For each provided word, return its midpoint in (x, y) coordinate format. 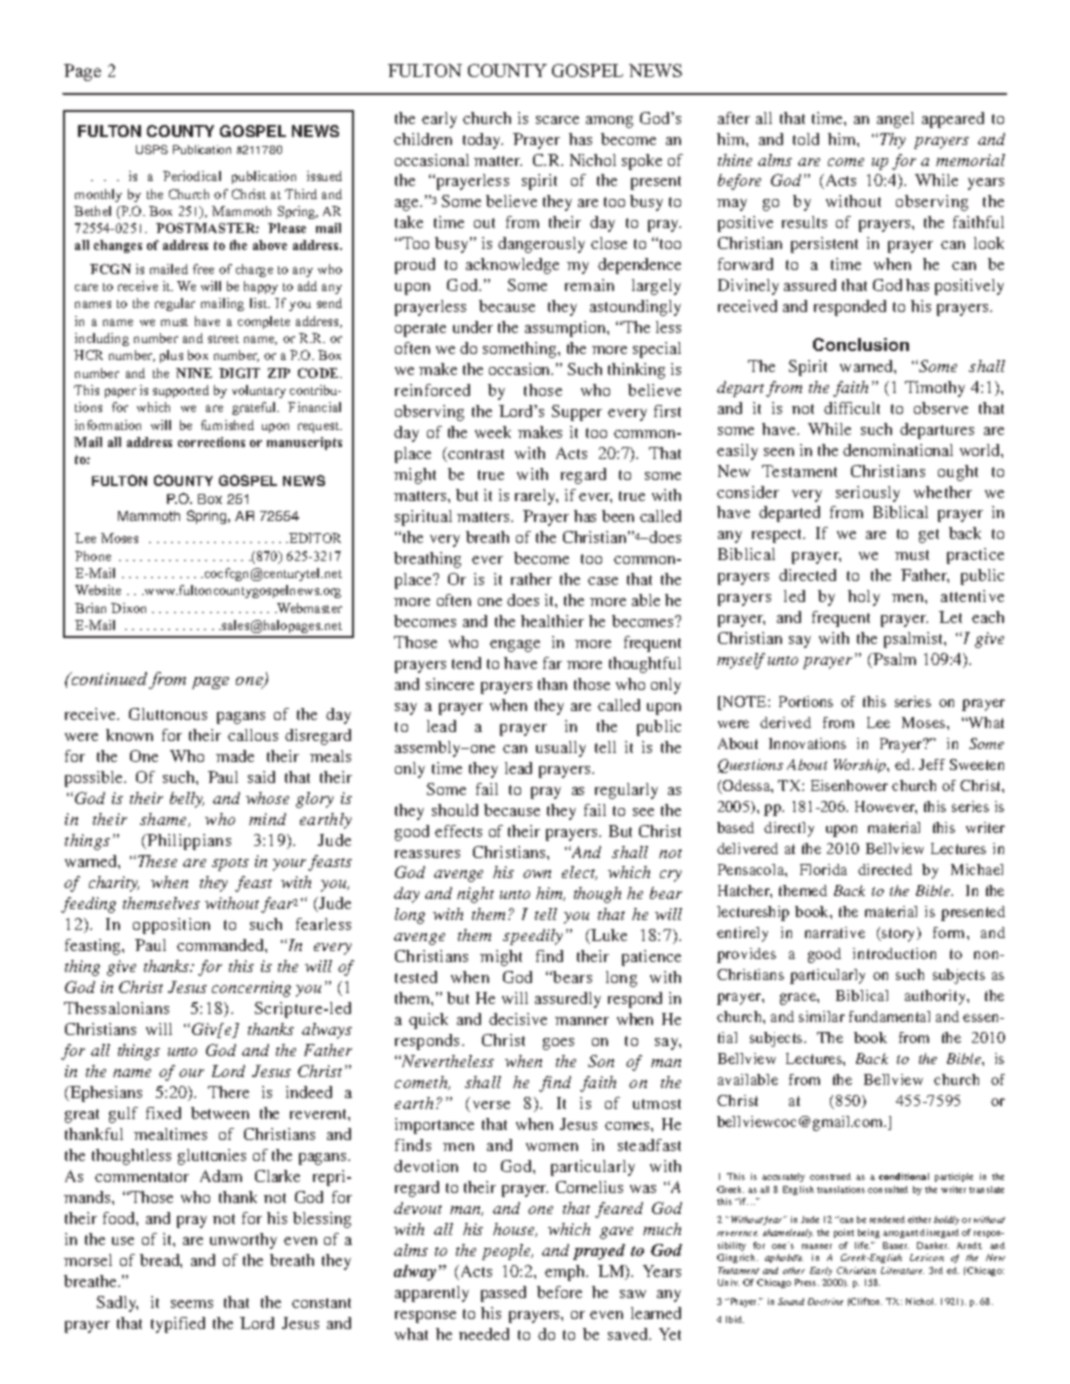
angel (895, 120)
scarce (557, 120)
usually (561, 749)
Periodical (192, 176)
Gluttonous (168, 714)
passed (503, 1294)
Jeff (932, 764)
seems (192, 1304)
